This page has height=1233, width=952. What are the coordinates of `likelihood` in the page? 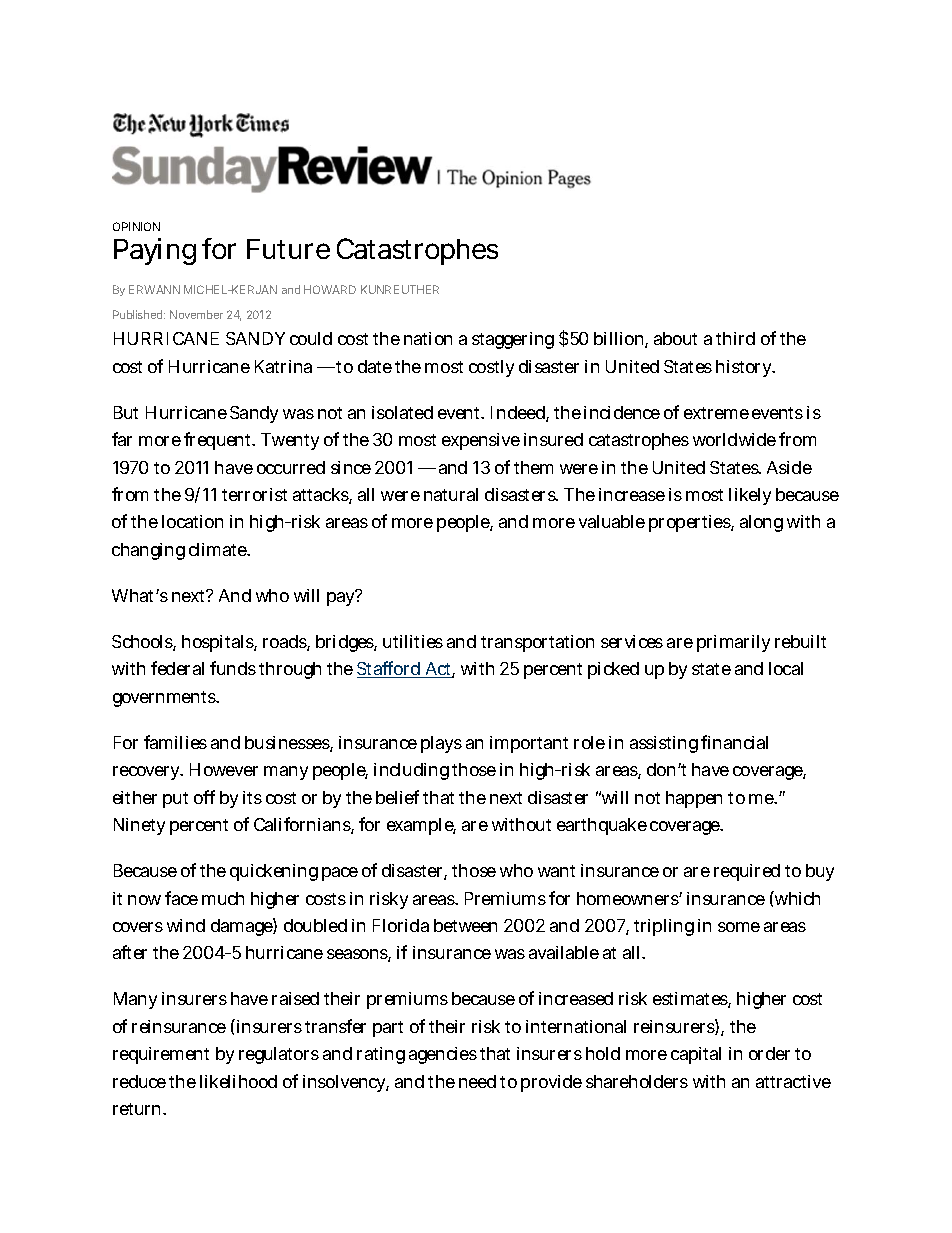 It's located at (238, 1081).
